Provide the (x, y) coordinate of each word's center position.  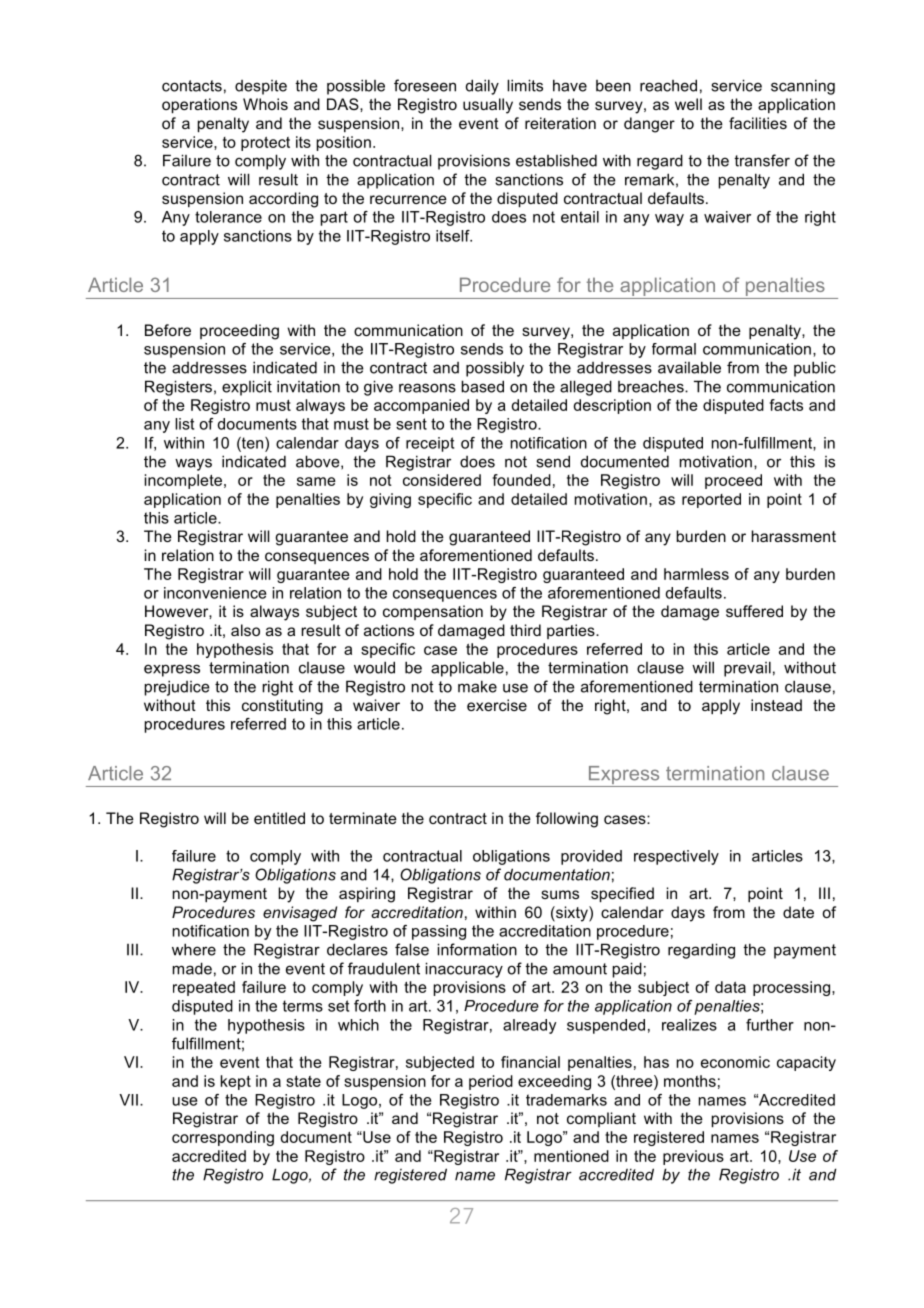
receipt (430, 444)
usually (488, 106)
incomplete (183, 481)
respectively (676, 857)
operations (199, 105)
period (491, 1082)
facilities (758, 123)
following (567, 820)
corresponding (223, 1138)
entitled (279, 818)
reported (711, 500)
